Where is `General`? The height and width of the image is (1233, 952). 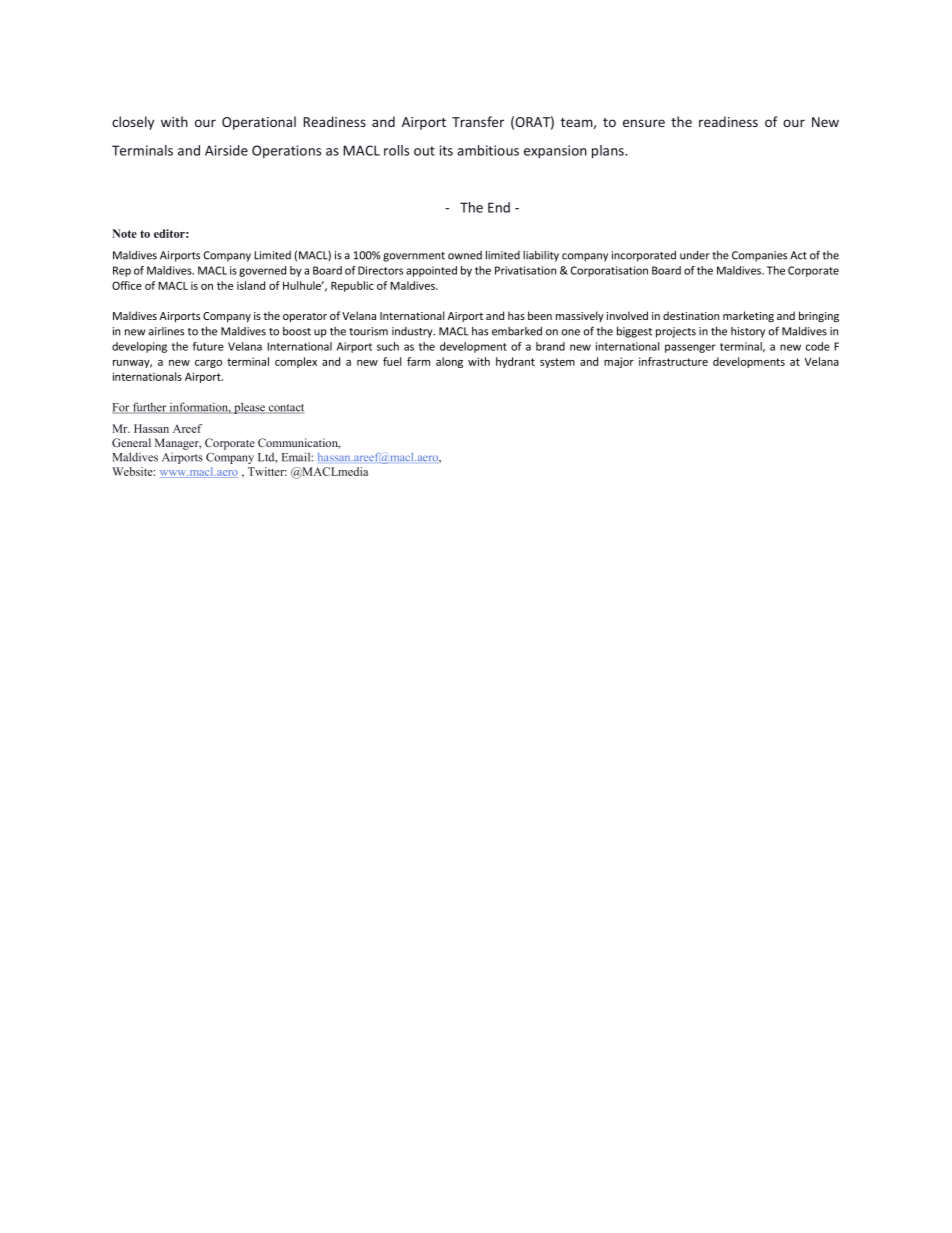
General is located at coordinates (131, 442).
